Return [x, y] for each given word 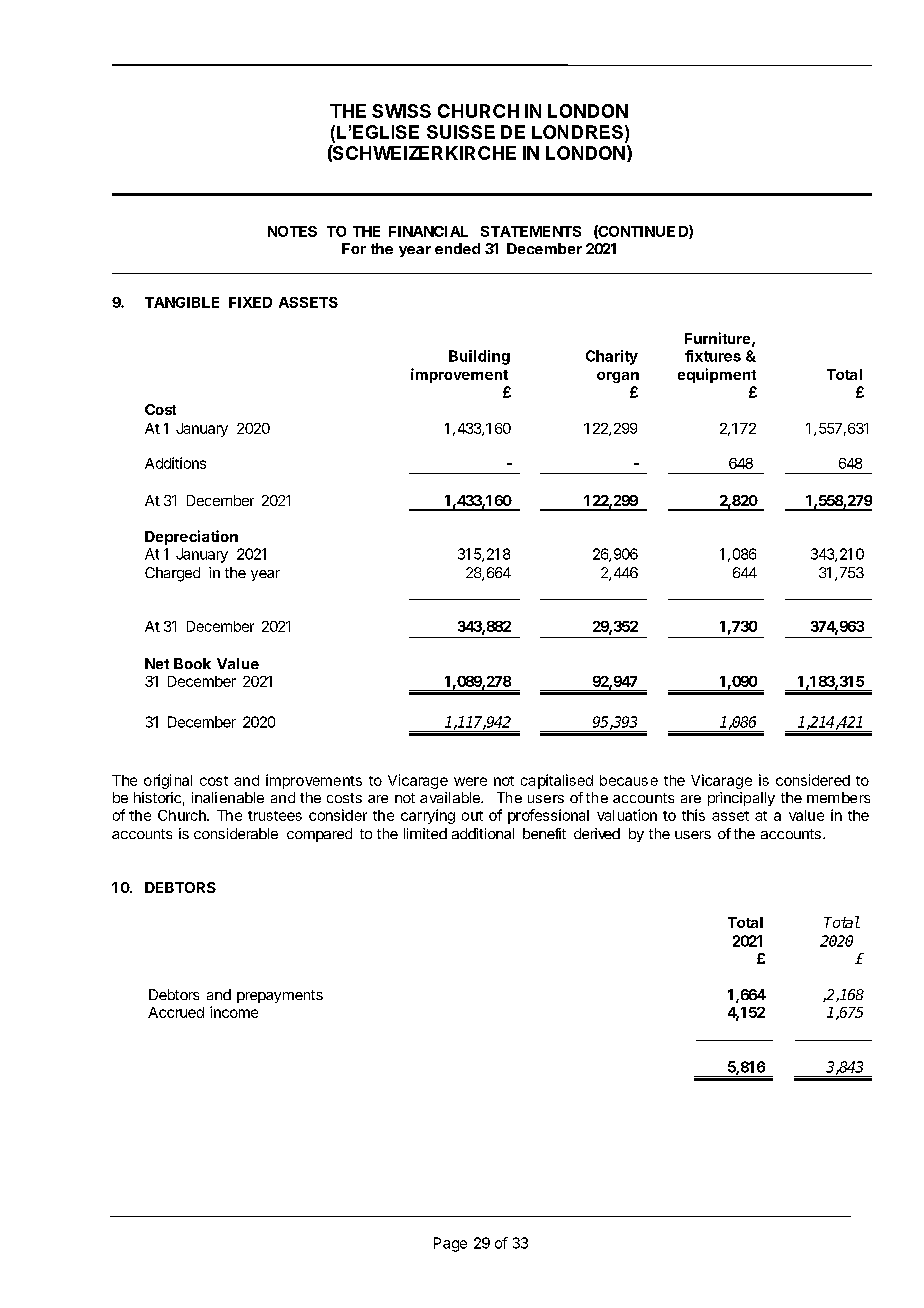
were [470, 781]
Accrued [176, 1012]
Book [192, 663]
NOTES [292, 231]
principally [741, 799]
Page [450, 1244]
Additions [175, 463]
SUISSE [461, 132]
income [234, 1012]
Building [479, 357]
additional [483, 833]
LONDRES [577, 132]
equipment [717, 375]
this [693, 815]
